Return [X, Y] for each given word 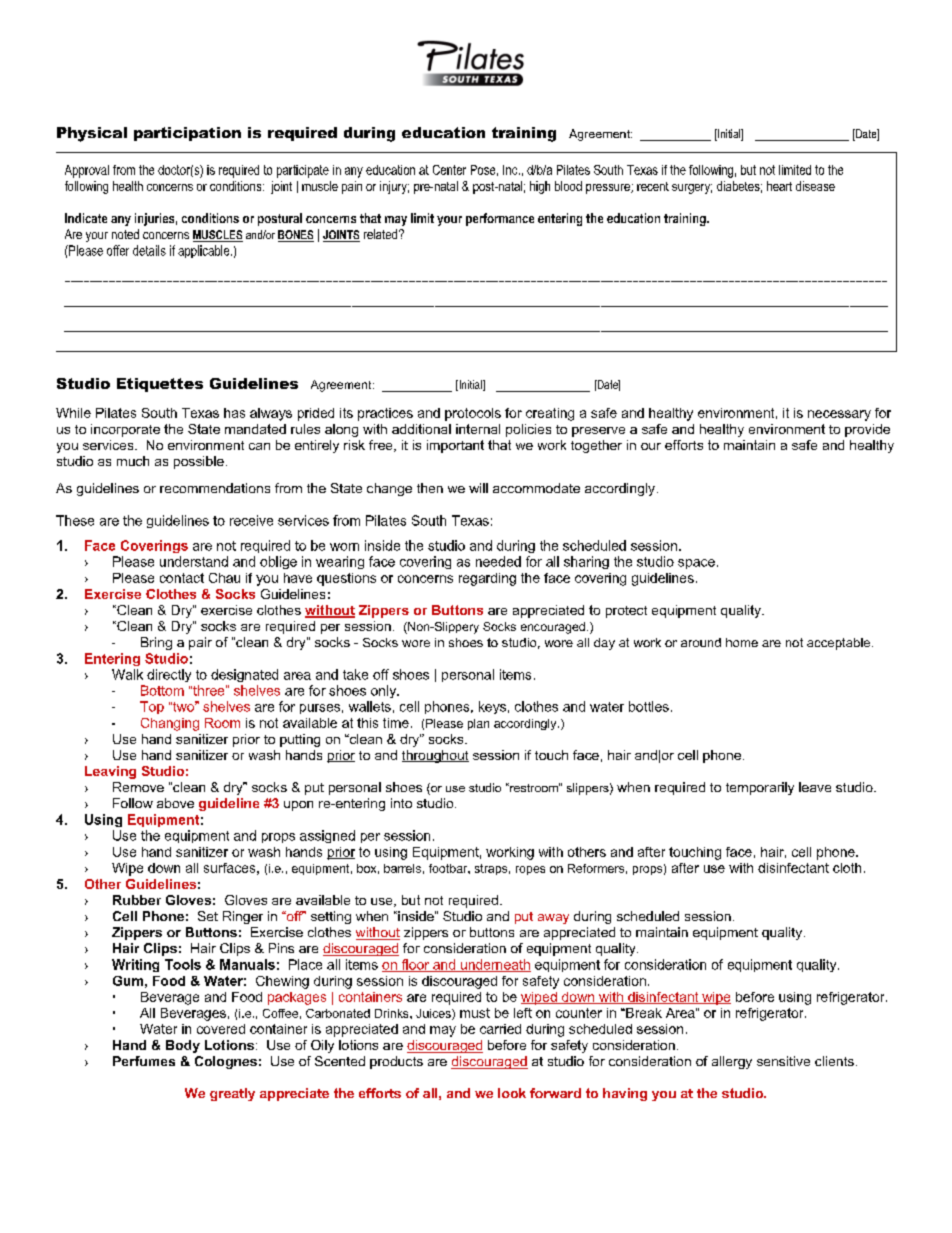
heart [779, 186]
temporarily [760, 788]
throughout [435, 756]
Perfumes [144, 1061]
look [512, 1093]
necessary [839, 415]
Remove [138, 787]
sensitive [783, 1061]
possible [199, 462]
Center [449, 170]
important [455, 446]
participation [187, 134]
